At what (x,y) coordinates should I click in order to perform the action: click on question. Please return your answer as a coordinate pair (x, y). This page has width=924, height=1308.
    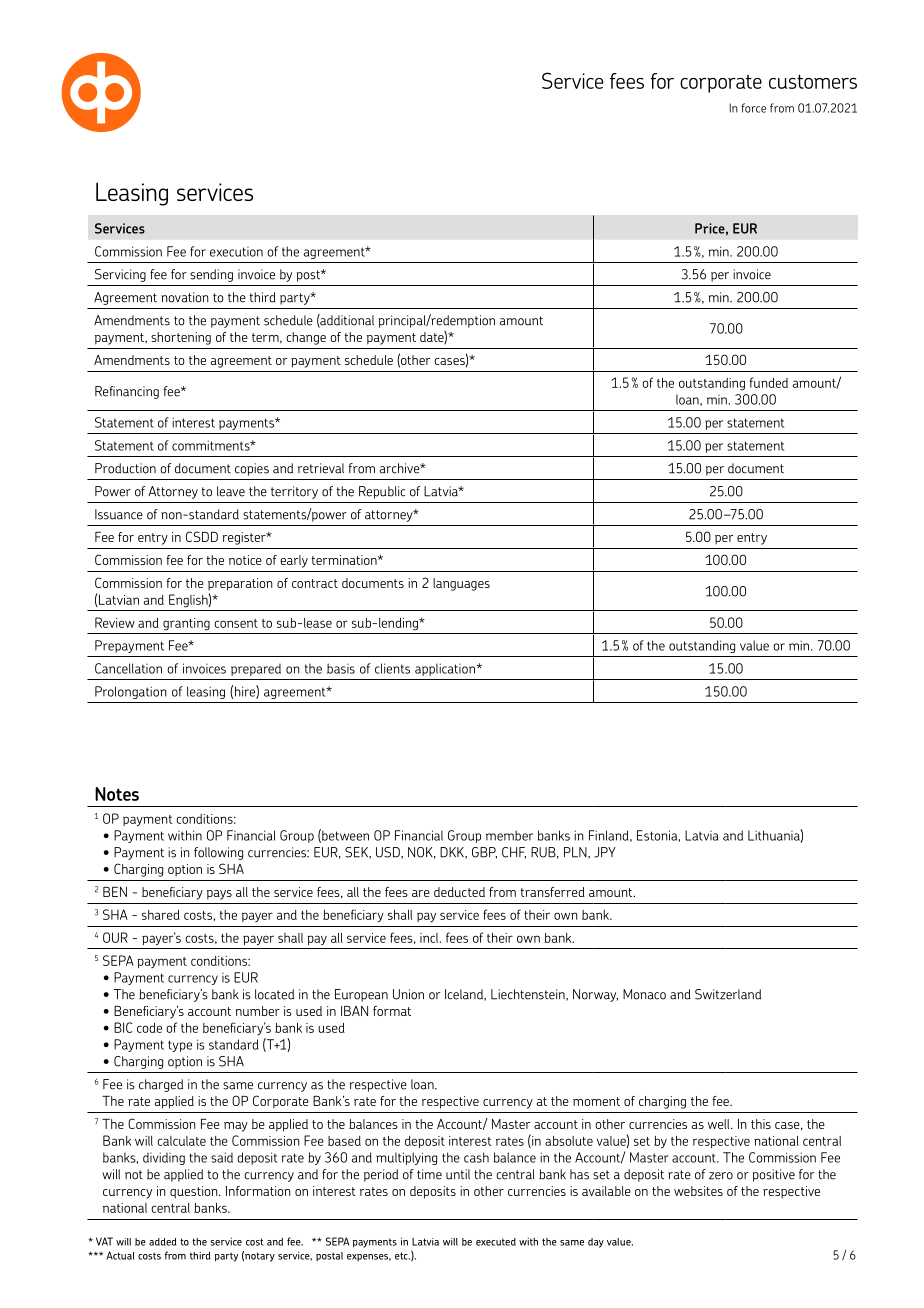
    Looking at the image, I should click on (195, 1192).
